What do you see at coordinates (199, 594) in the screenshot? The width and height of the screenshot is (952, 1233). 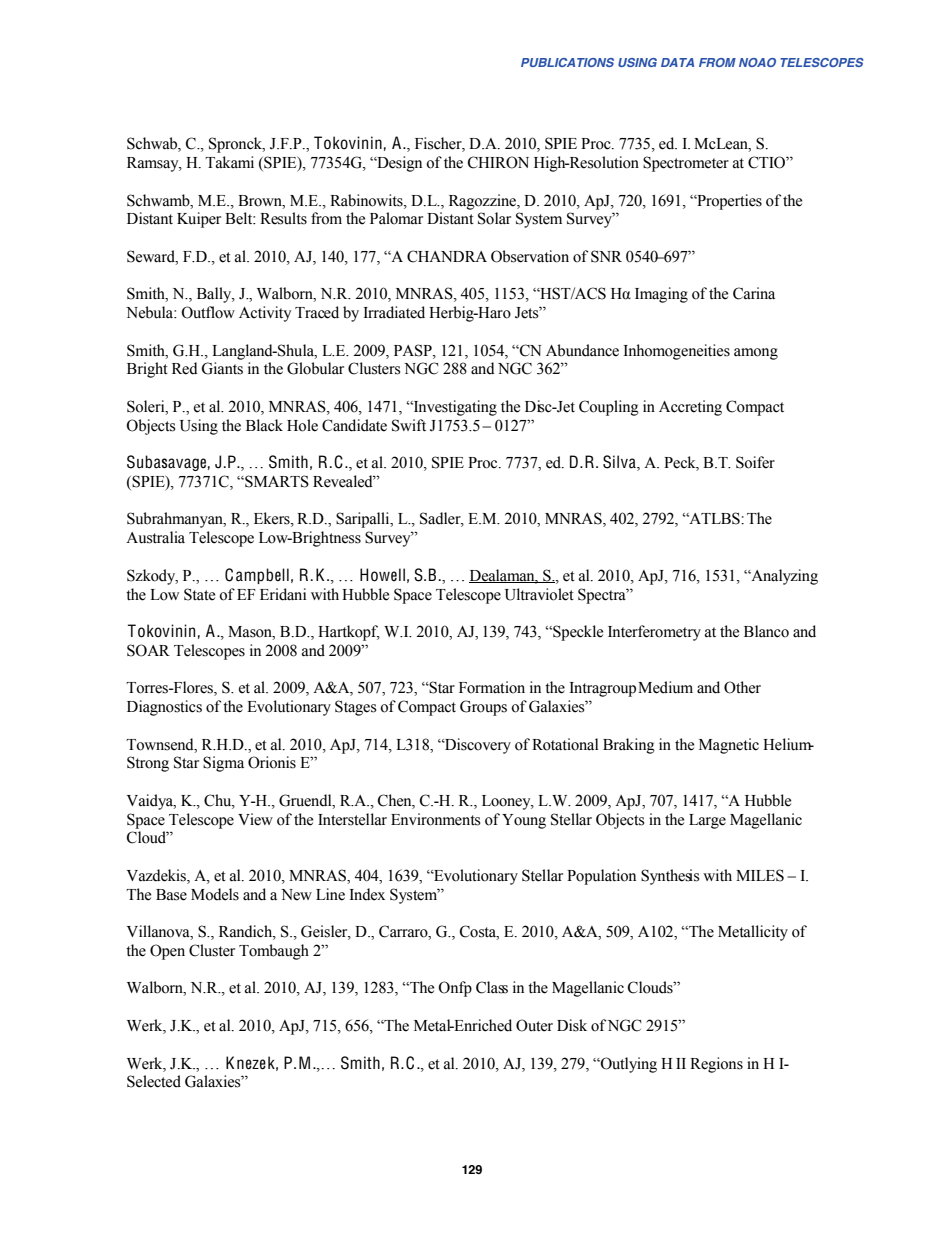 I see `State` at bounding box center [199, 594].
